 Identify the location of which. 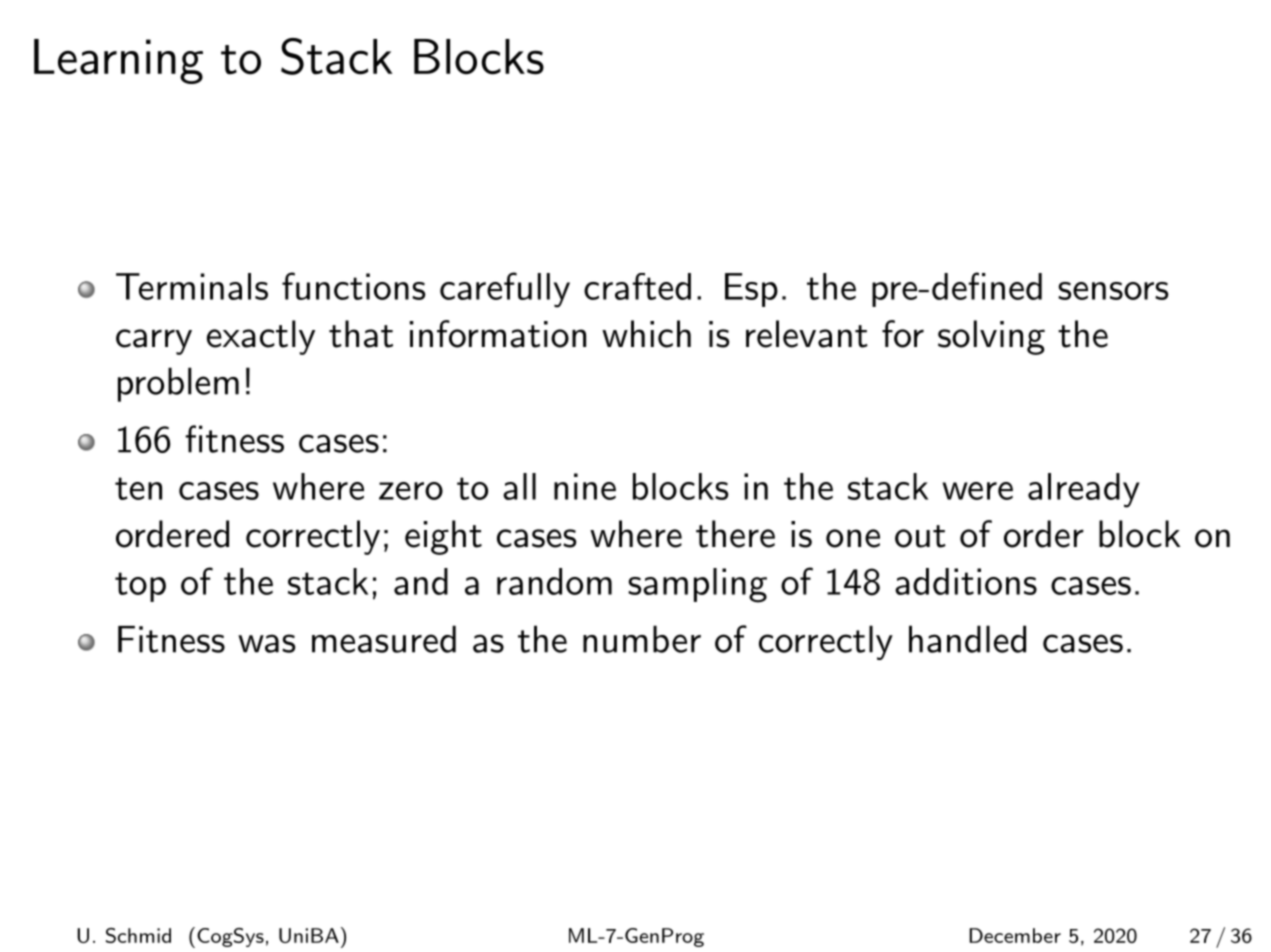
(646, 334).
